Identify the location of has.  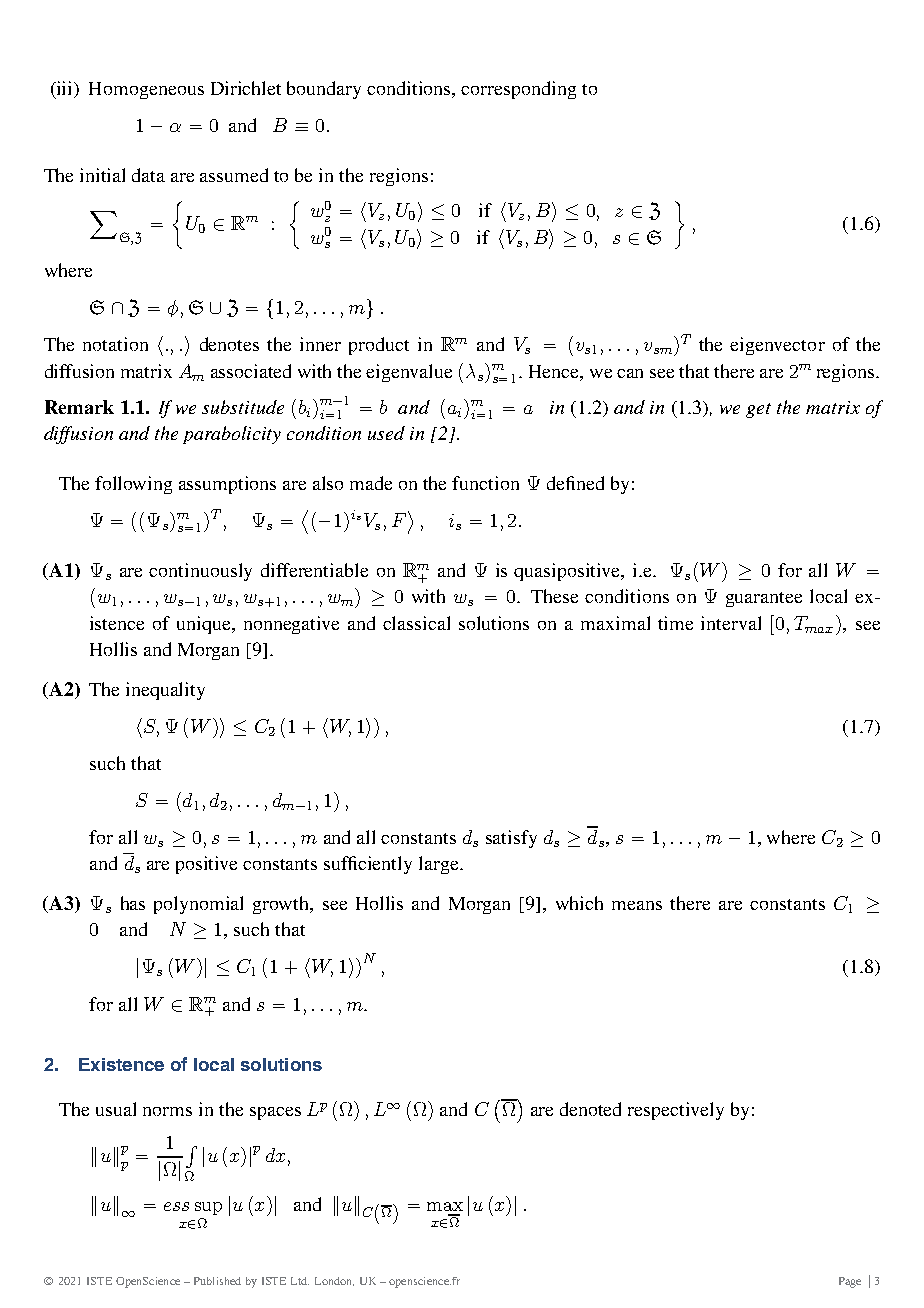
(133, 903).
